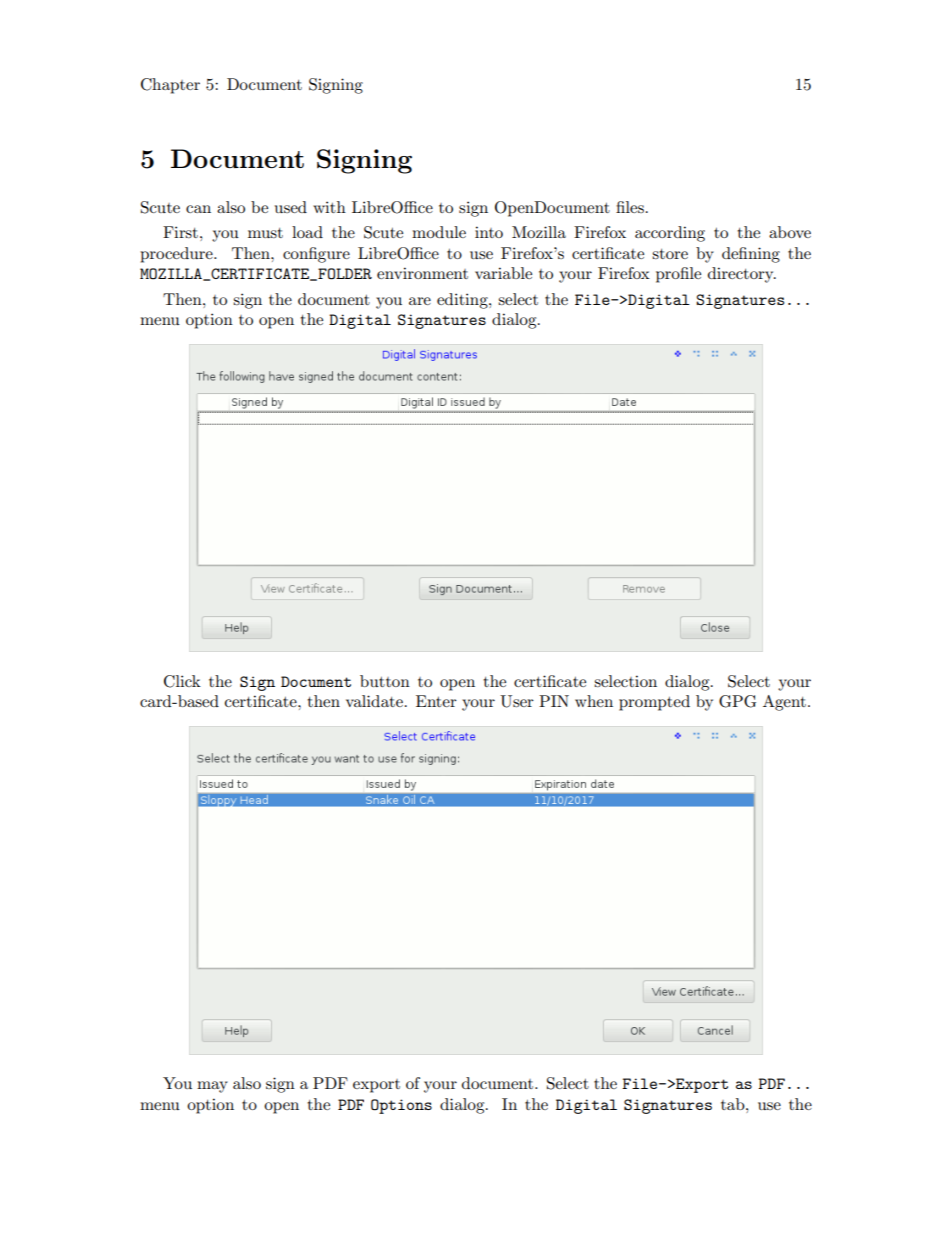  I want to click on GPG, so click(737, 701).
